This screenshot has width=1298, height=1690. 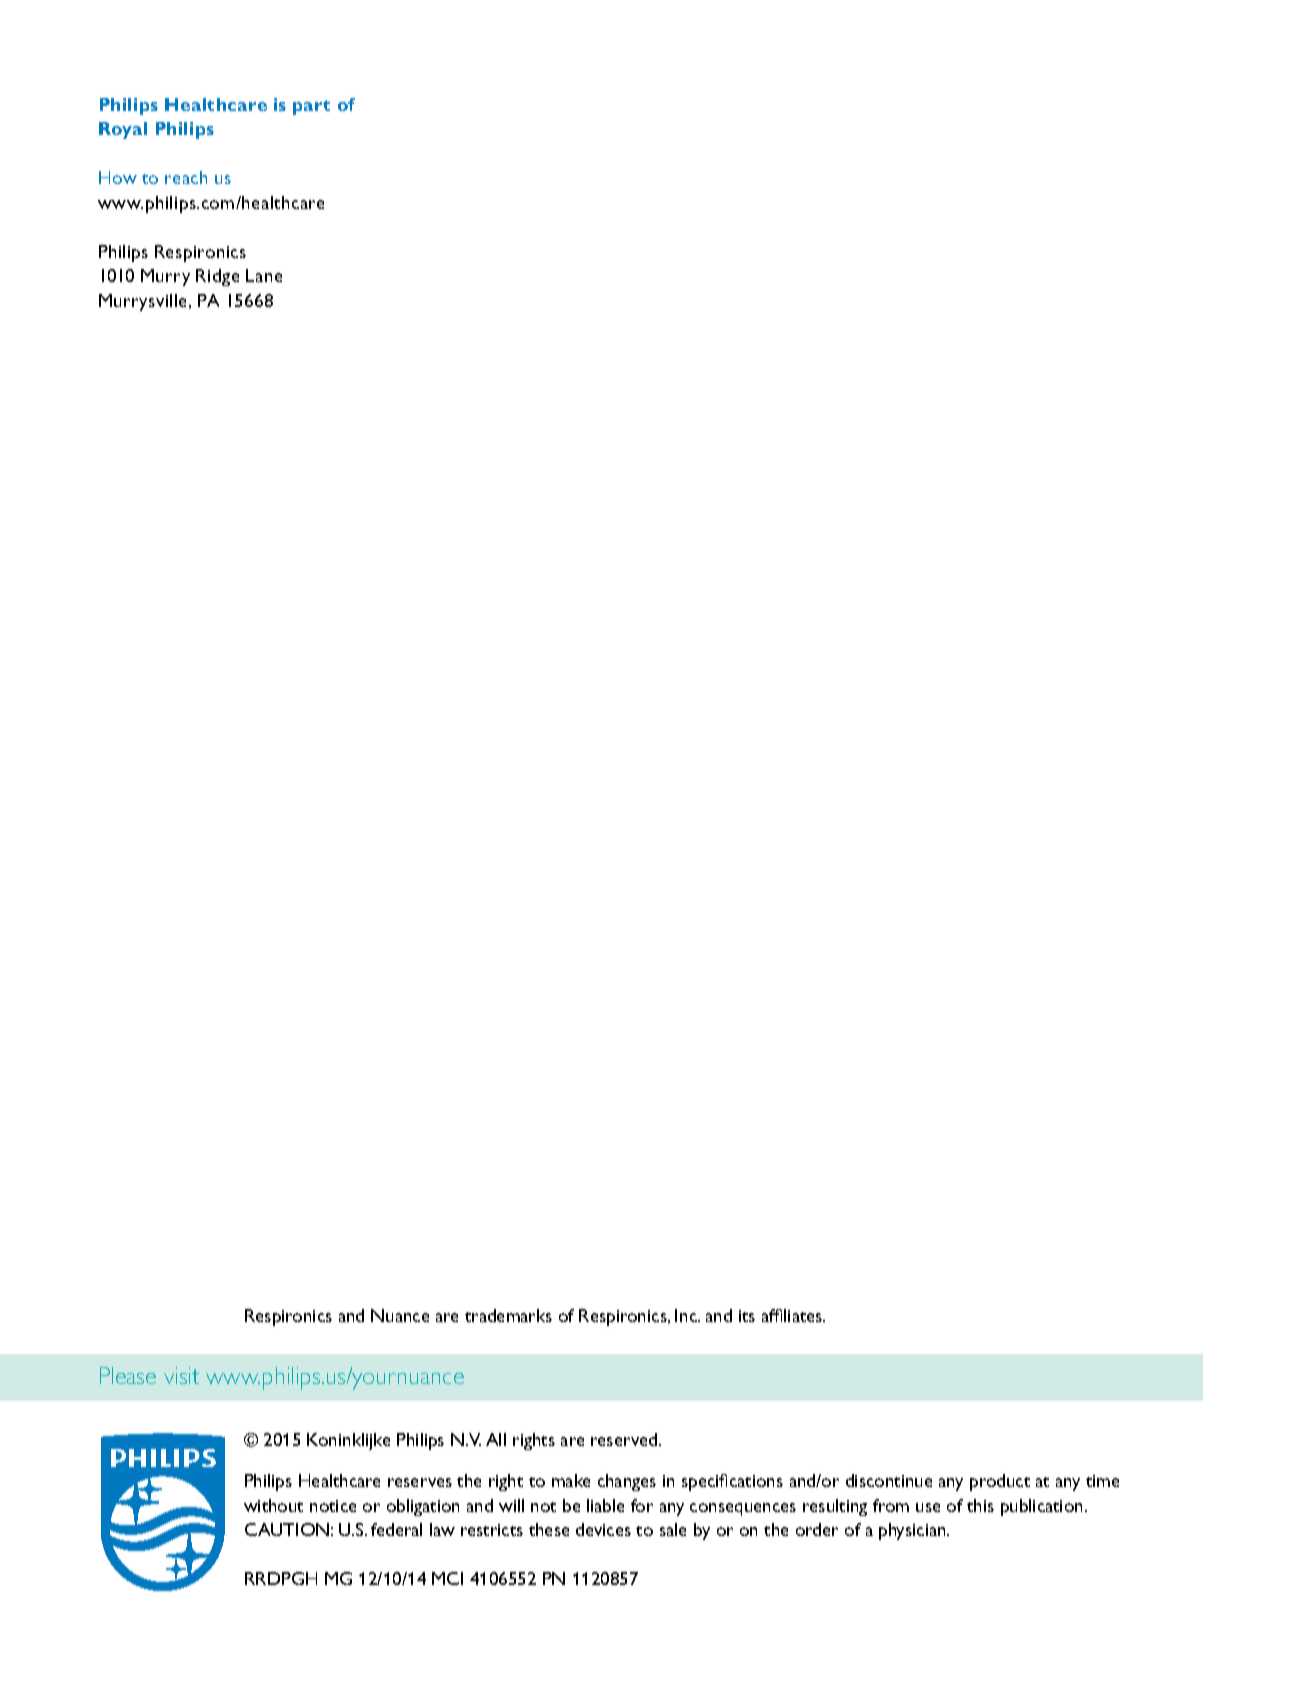 What do you see at coordinates (186, 177) in the screenshot?
I see `reach` at bounding box center [186, 177].
